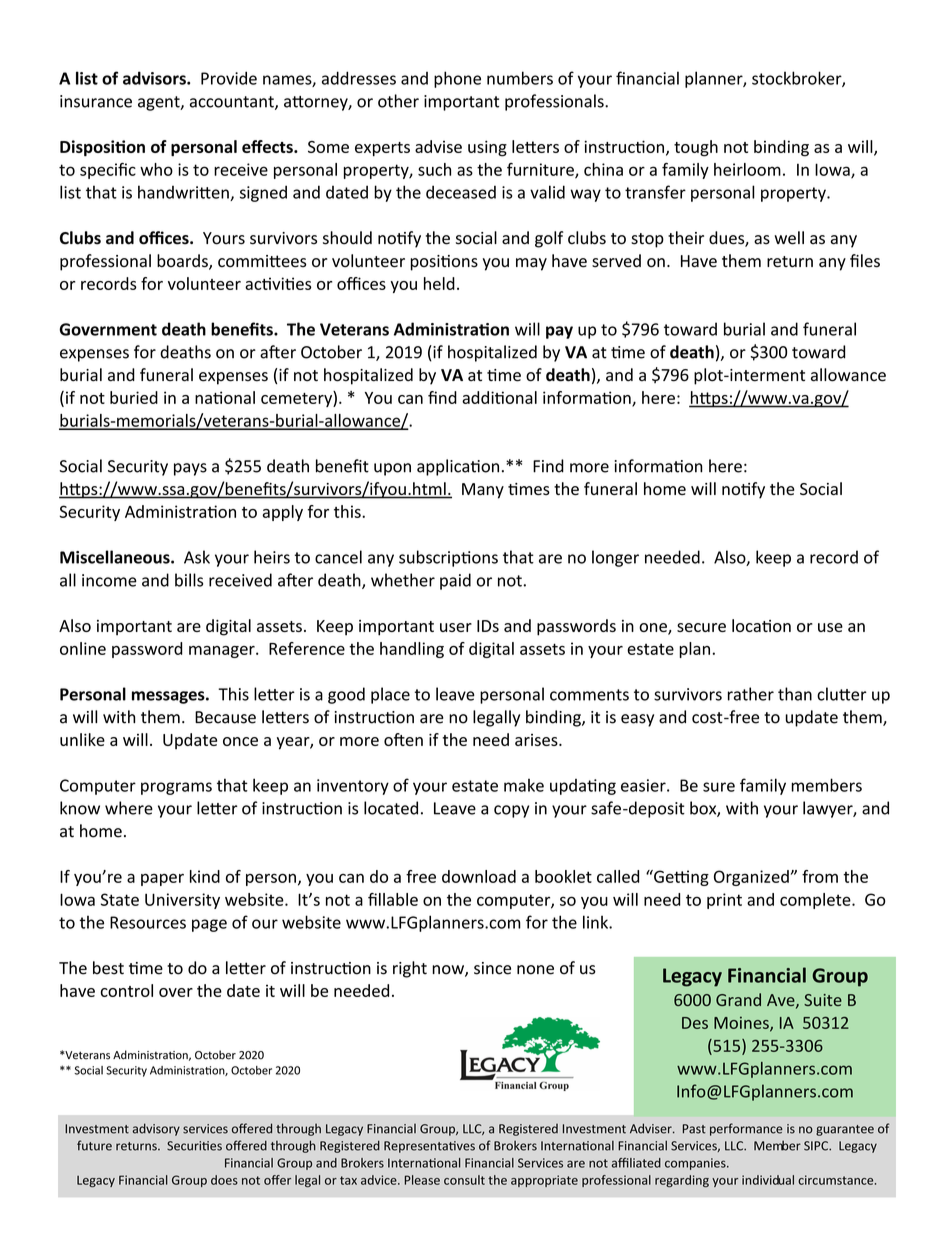 Image resolution: width=952 pixels, height=1233 pixels. What do you see at coordinates (155, 78) in the page?
I see `advisors` at bounding box center [155, 78].
